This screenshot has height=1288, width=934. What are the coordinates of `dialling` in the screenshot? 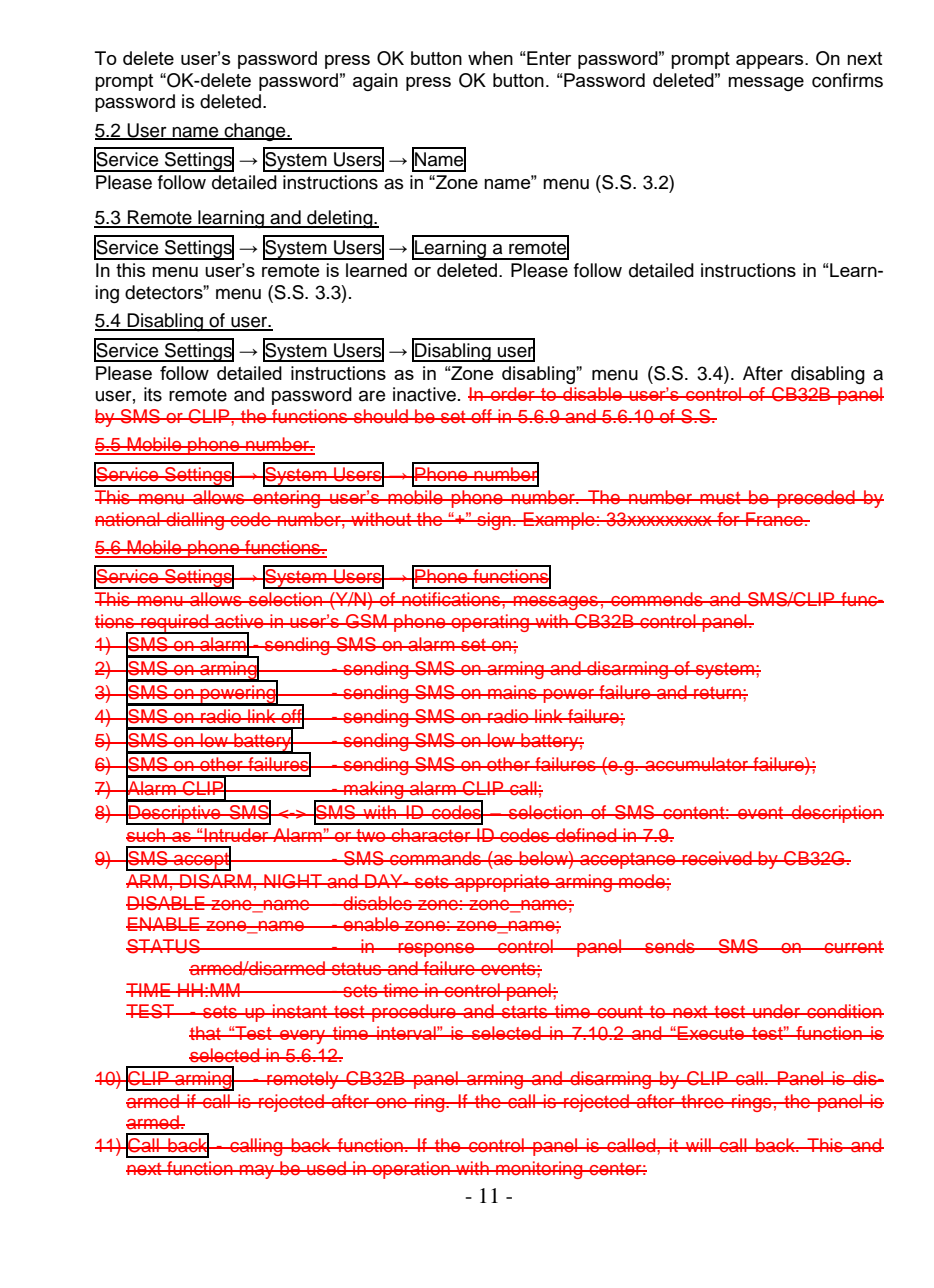 It's located at (195, 521).
